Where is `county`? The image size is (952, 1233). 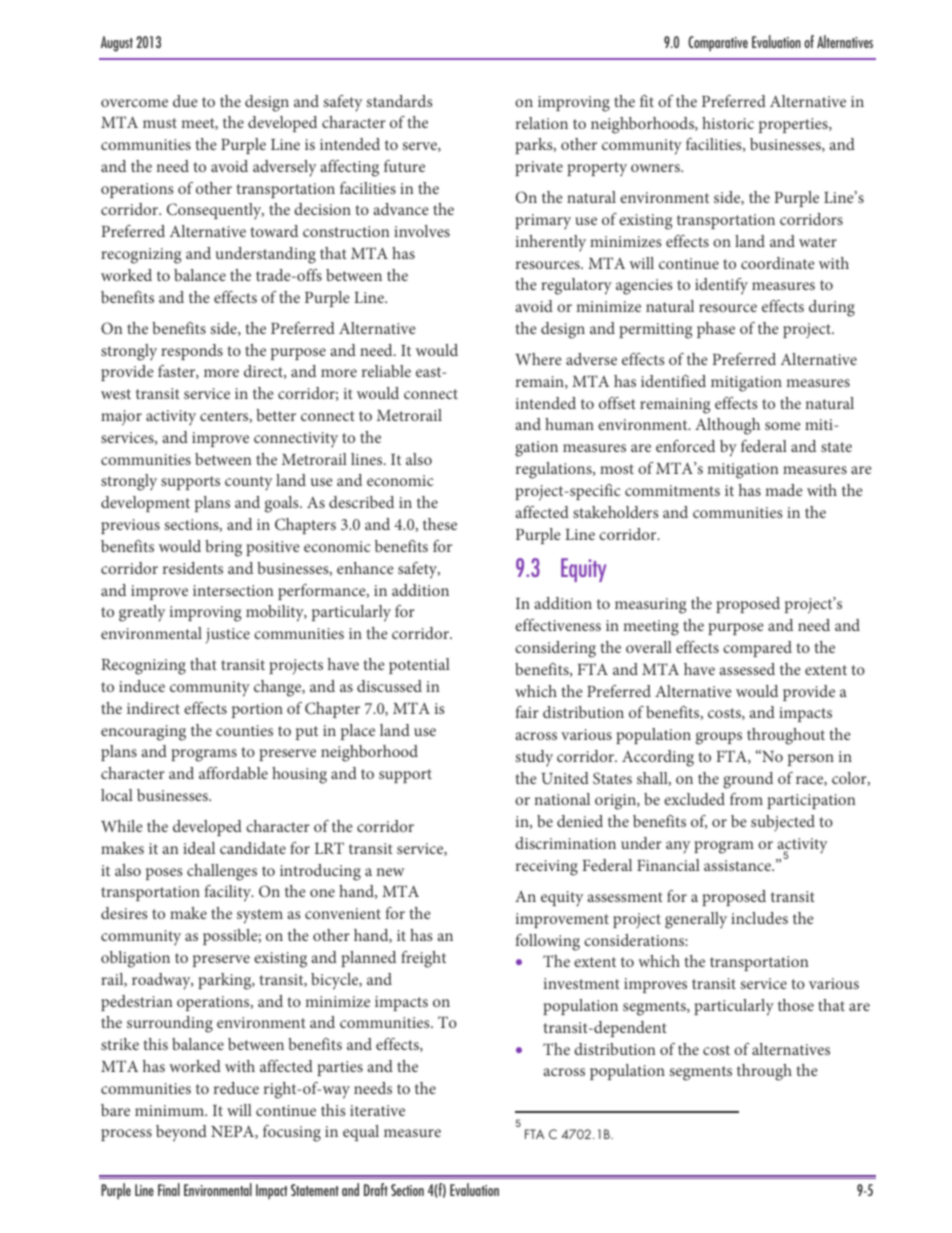 county is located at coordinates (248, 483).
